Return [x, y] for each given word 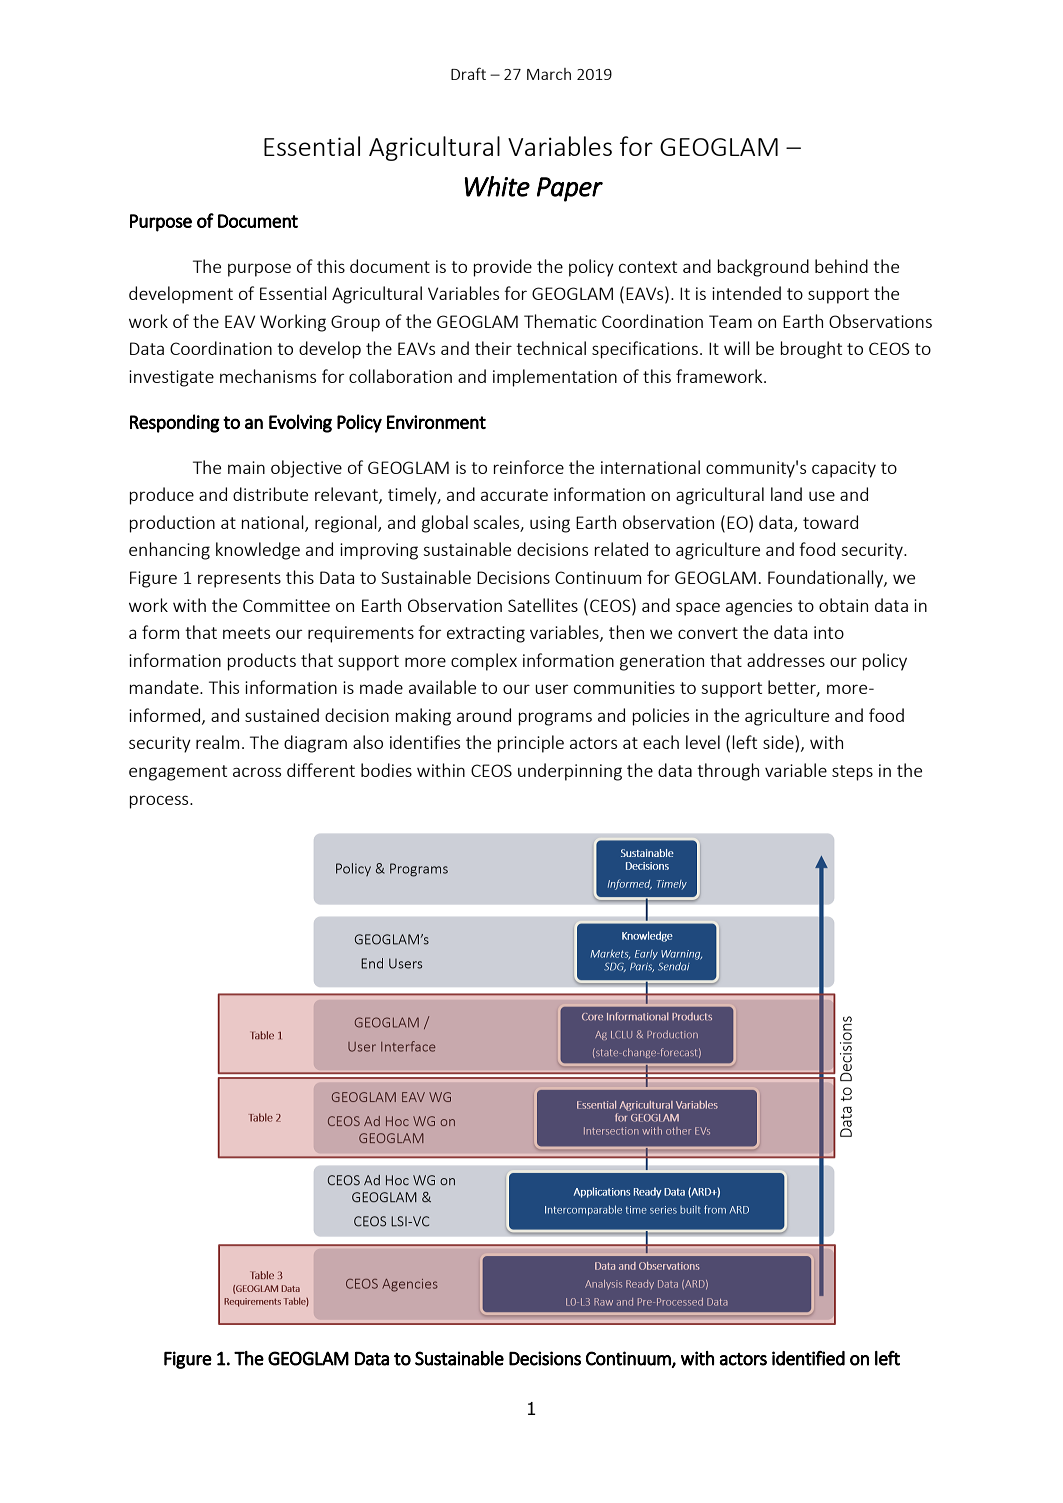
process [160, 802]
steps [852, 773]
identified [808, 1358]
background [763, 268]
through [728, 772]
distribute [270, 494]
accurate [514, 495]
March [549, 74]
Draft [468, 73]
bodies [386, 770]
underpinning [570, 772]
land [786, 494]
